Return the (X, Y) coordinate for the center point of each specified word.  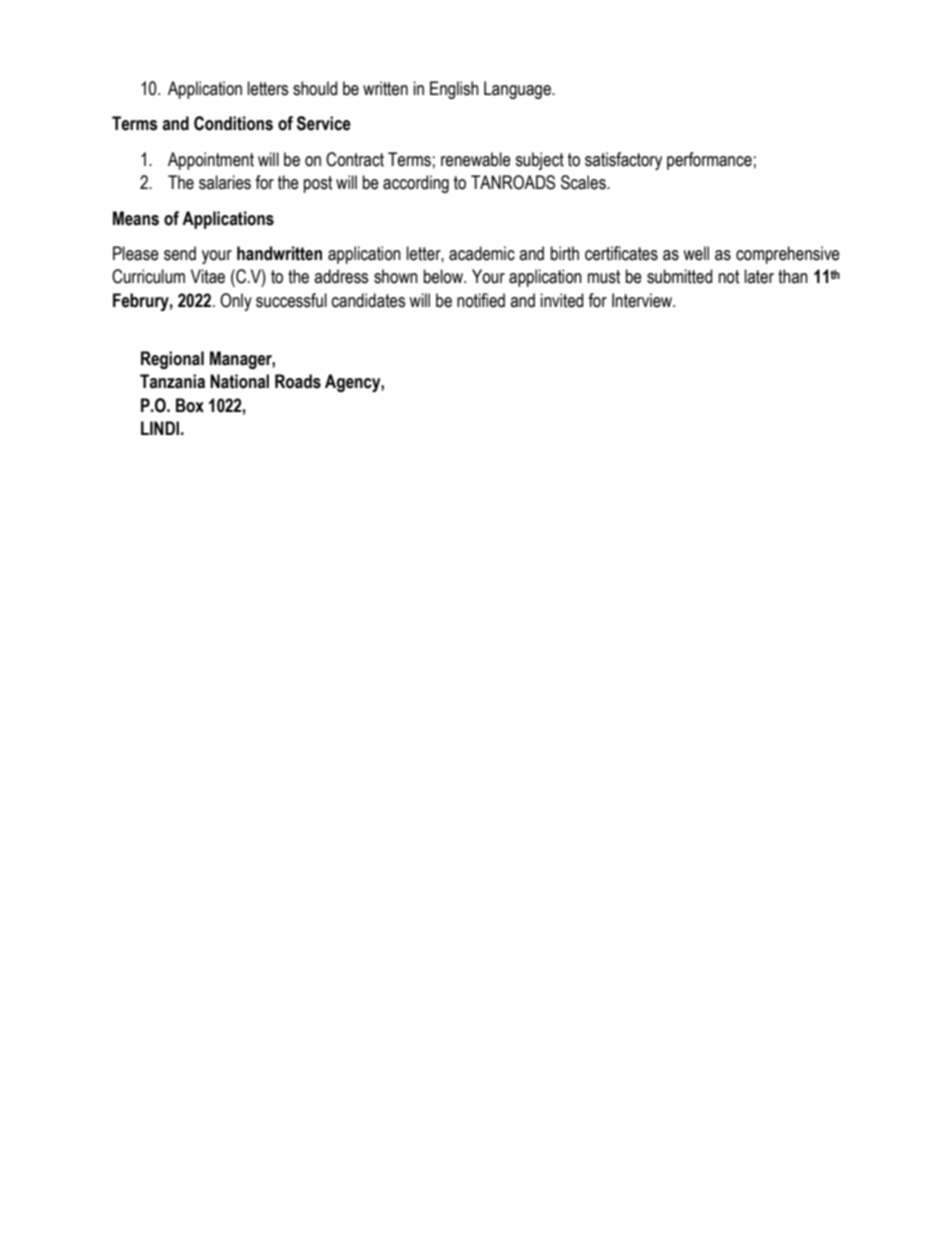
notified (481, 300)
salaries (225, 182)
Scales (584, 182)
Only (236, 302)
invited (562, 300)
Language (518, 90)
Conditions (233, 123)
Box (190, 405)
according (416, 184)
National (239, 381)
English (454, 90)
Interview (643, 300)
